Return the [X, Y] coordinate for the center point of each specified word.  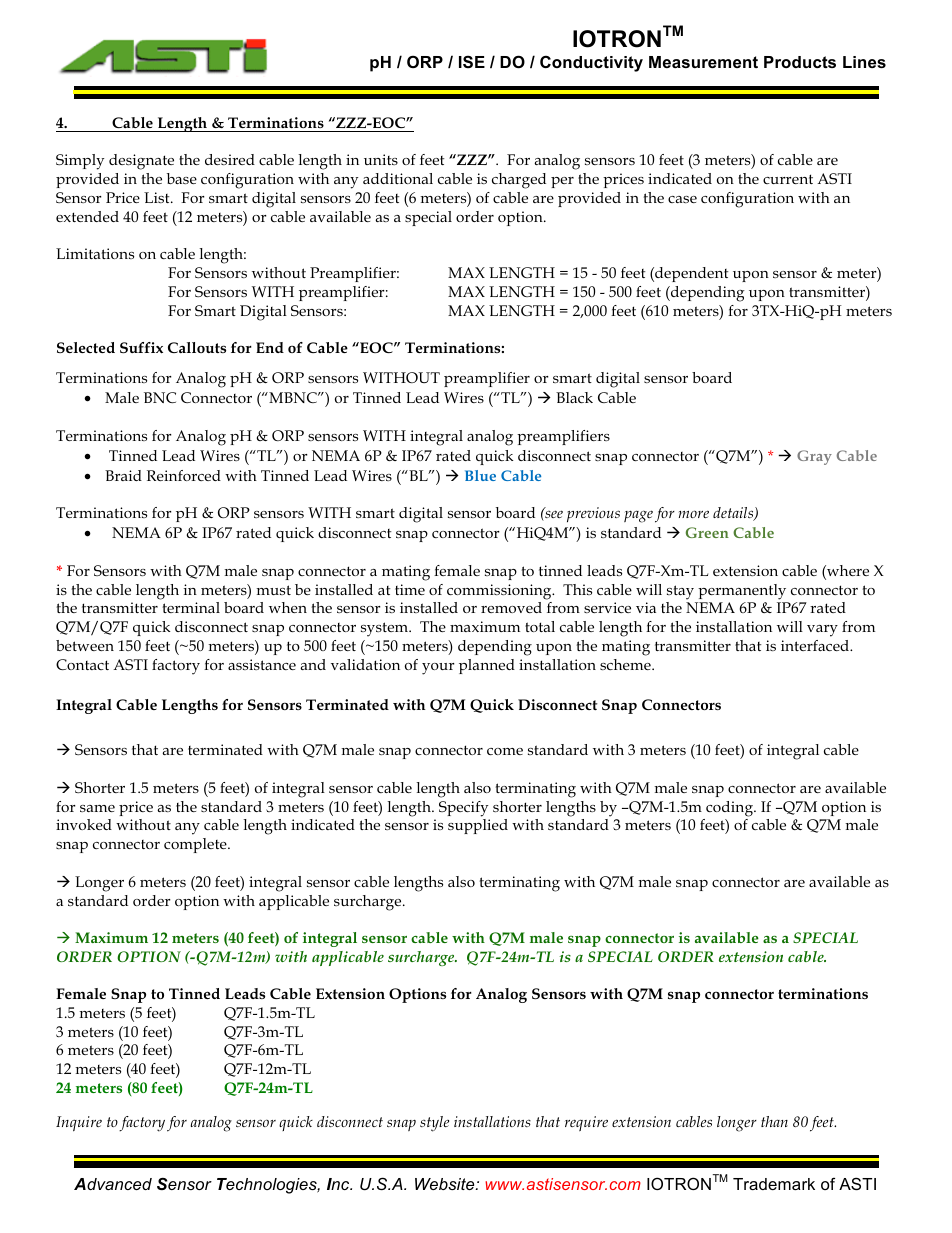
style [434, 1124]
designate [141, 162]
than [774, 1121]
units [381, 159]
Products [800, 62]
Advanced [113, 1184]
